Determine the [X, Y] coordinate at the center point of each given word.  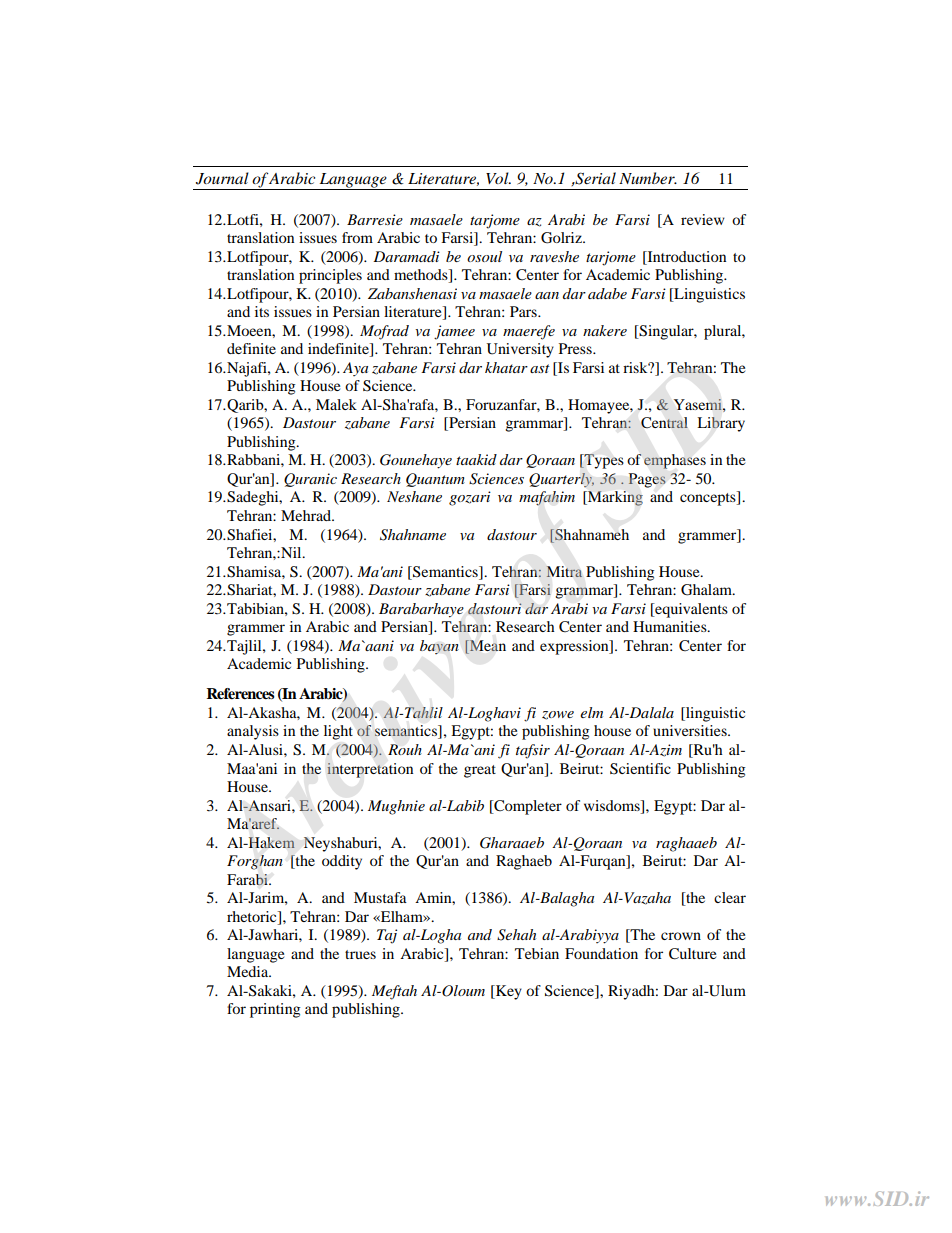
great [480, 771]
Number [648, 178]
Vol [498, 178]
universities [691, 730]
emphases [675, 461]
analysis [253, 732]
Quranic [310, 480]
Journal [222, 178]
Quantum [435, 480]
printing [275, 1010]
